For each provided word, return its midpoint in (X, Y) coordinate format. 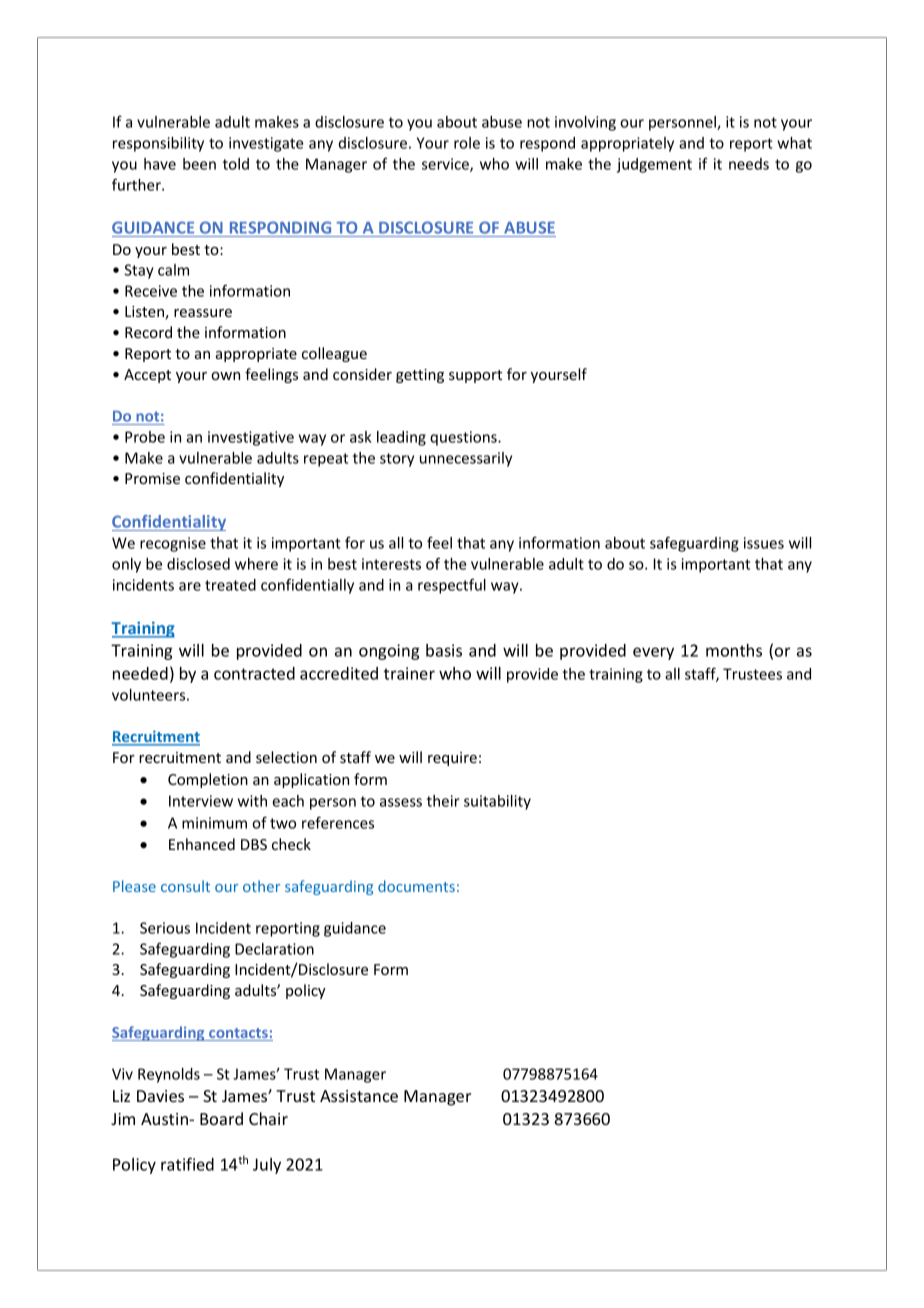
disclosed (198, 564)
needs (749, 164)
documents (416, 886)
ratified (187, 1164)
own (225, 376)
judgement (654, 165)
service (446, 165)
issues (764, 543)
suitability (497, 802)
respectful (452, 586)
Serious (165, 928)
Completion (208, 780)
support (475, 376)
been (199, 164)
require (452, 759)
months (734, 650)
